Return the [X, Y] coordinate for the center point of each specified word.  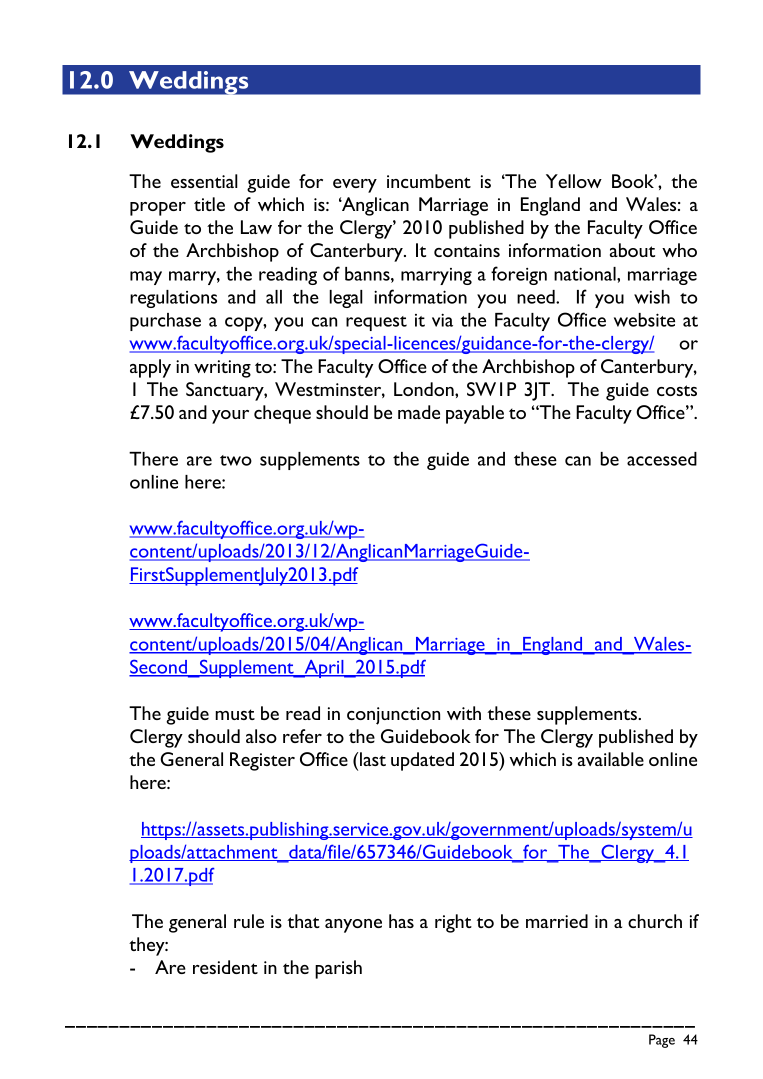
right [453, 923]
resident [225, 967]
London [425, 389]
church [655, 921]
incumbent [429, 181]
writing [222, 369]
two [236, 460]
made [419, 412]
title [209, 204]
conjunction [393, 716]
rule [249, 921]
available [611, 759]
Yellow [574, 181]
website [644, 320]
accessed [662, 459]
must [235, 714]
